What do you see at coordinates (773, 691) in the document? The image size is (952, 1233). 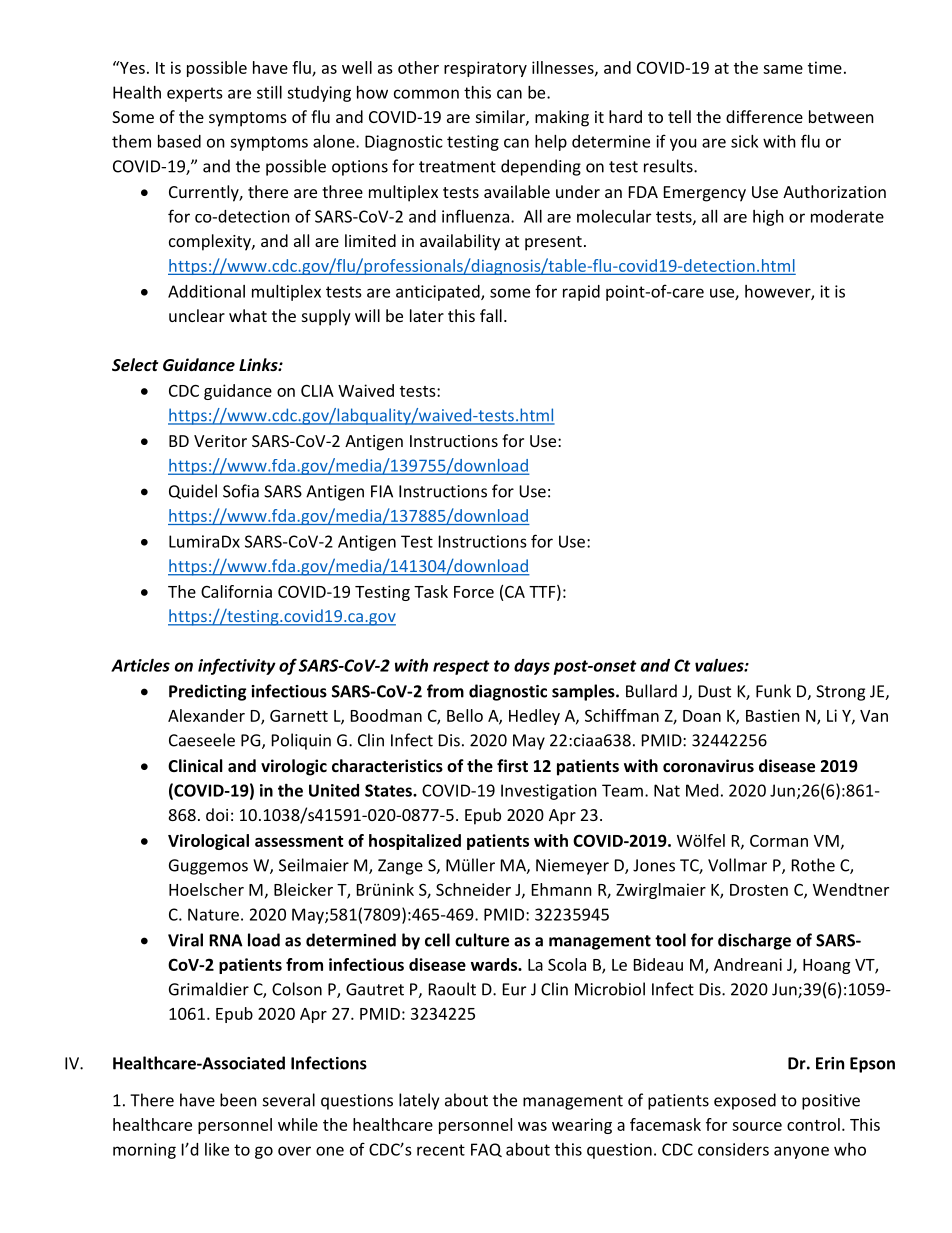 I see `Funk` at bounding box center [773, 691].
